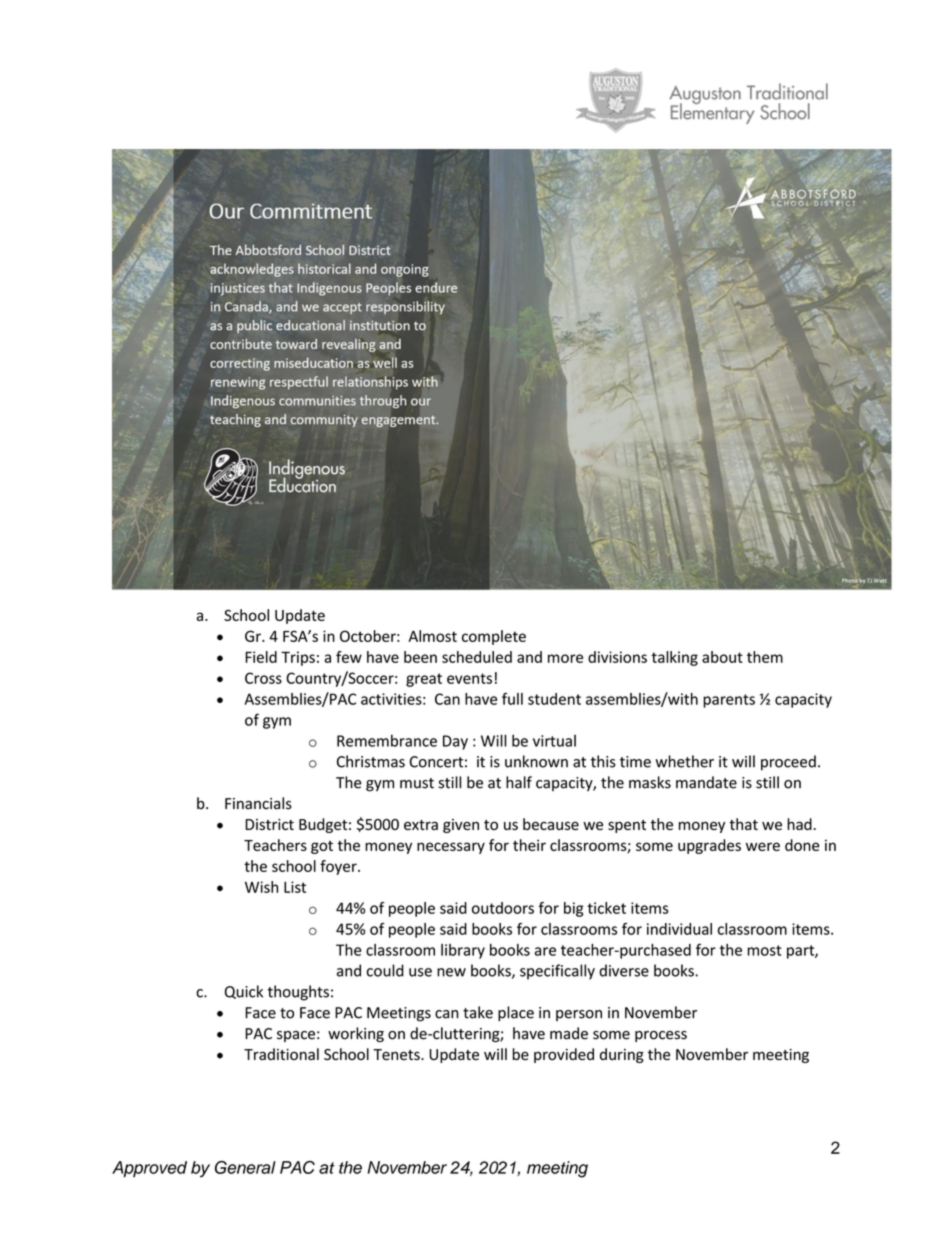 Image resolution: width=952 pixels, height=1233 pixels. I want to click on scheduled, so click(477, 657).
